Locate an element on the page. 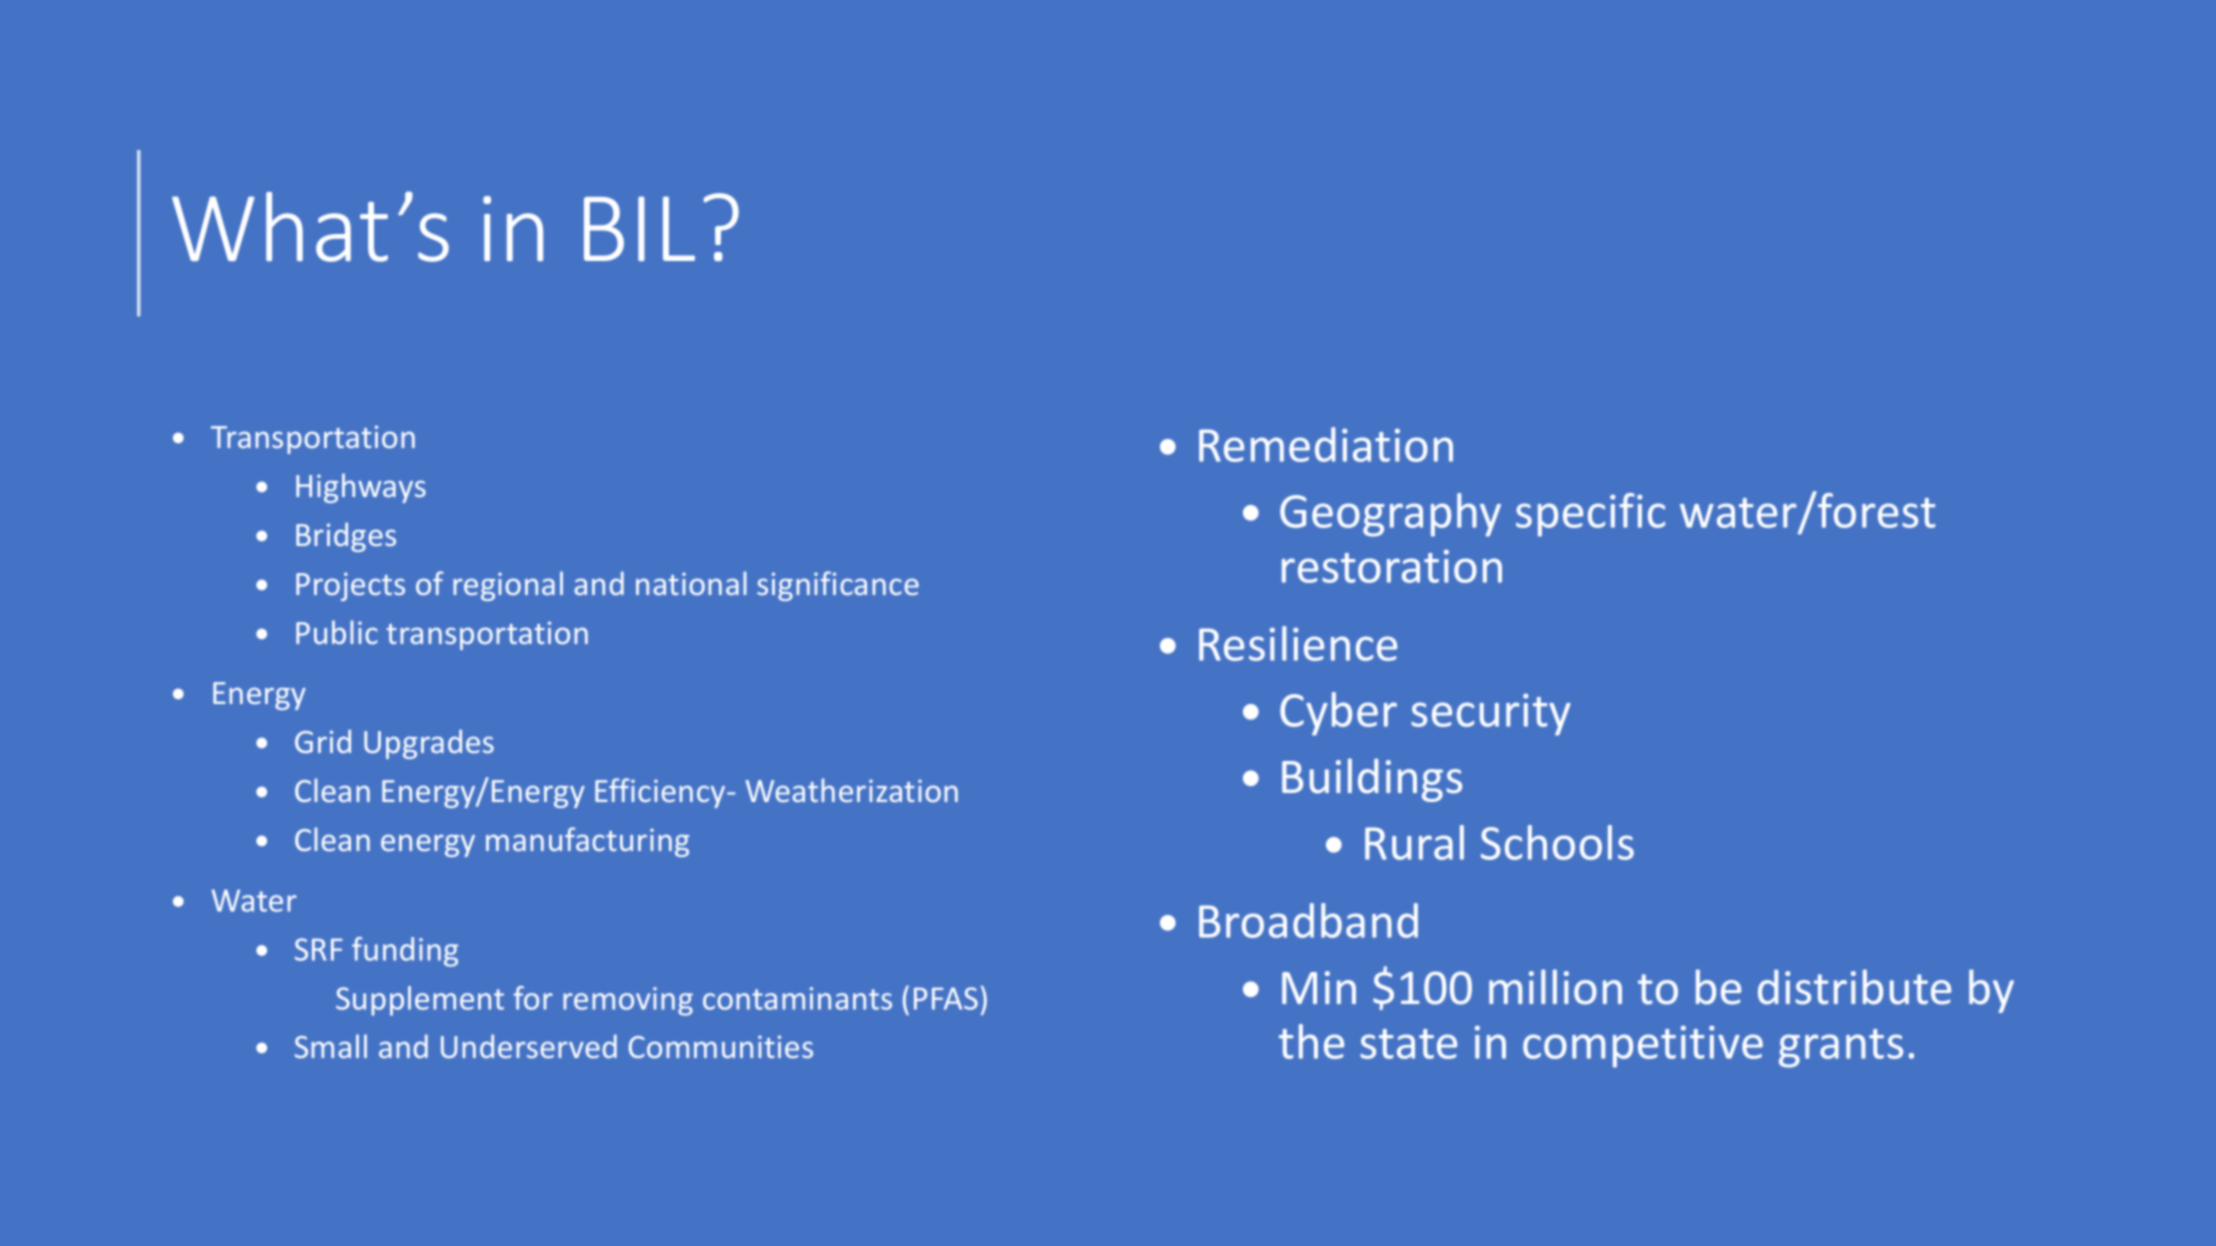 This document has height=1246, width=2216. BIL is located at coordinates (639, 228).
